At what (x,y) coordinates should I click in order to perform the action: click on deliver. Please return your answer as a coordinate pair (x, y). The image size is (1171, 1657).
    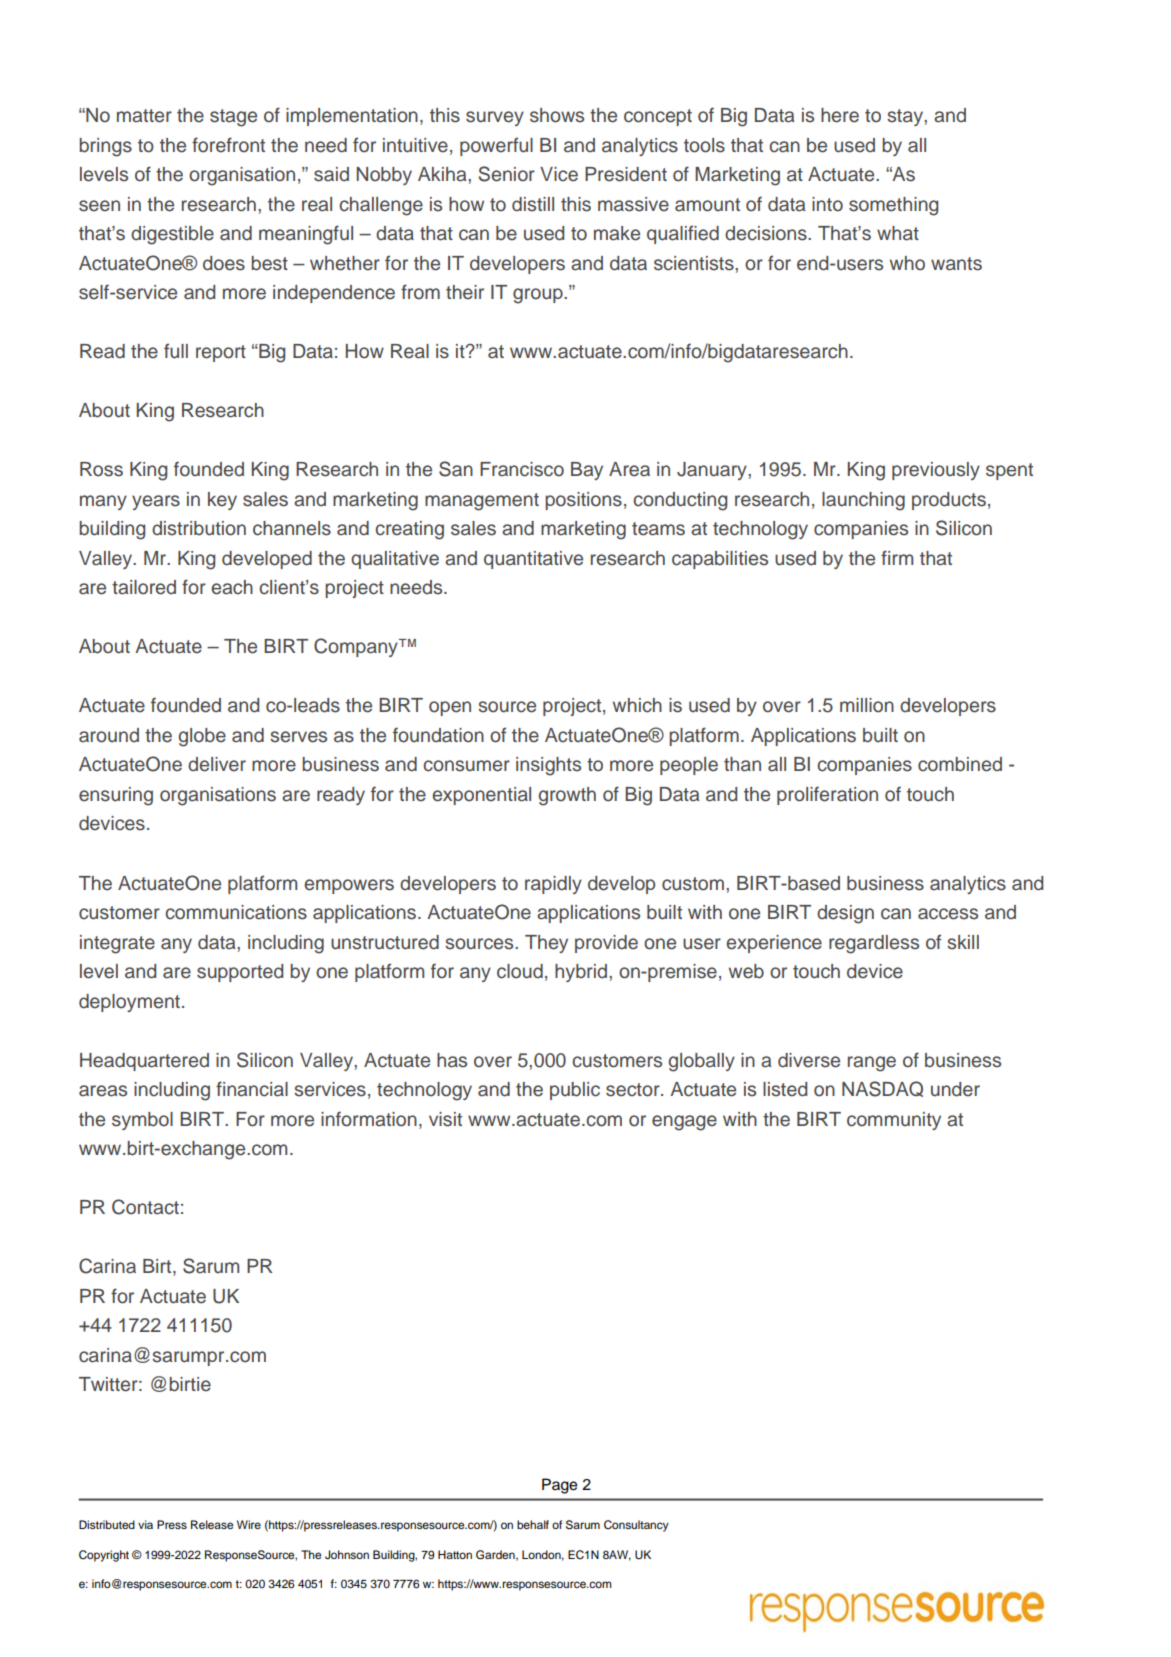
    Looking at the image, I should click on (217, 764).
